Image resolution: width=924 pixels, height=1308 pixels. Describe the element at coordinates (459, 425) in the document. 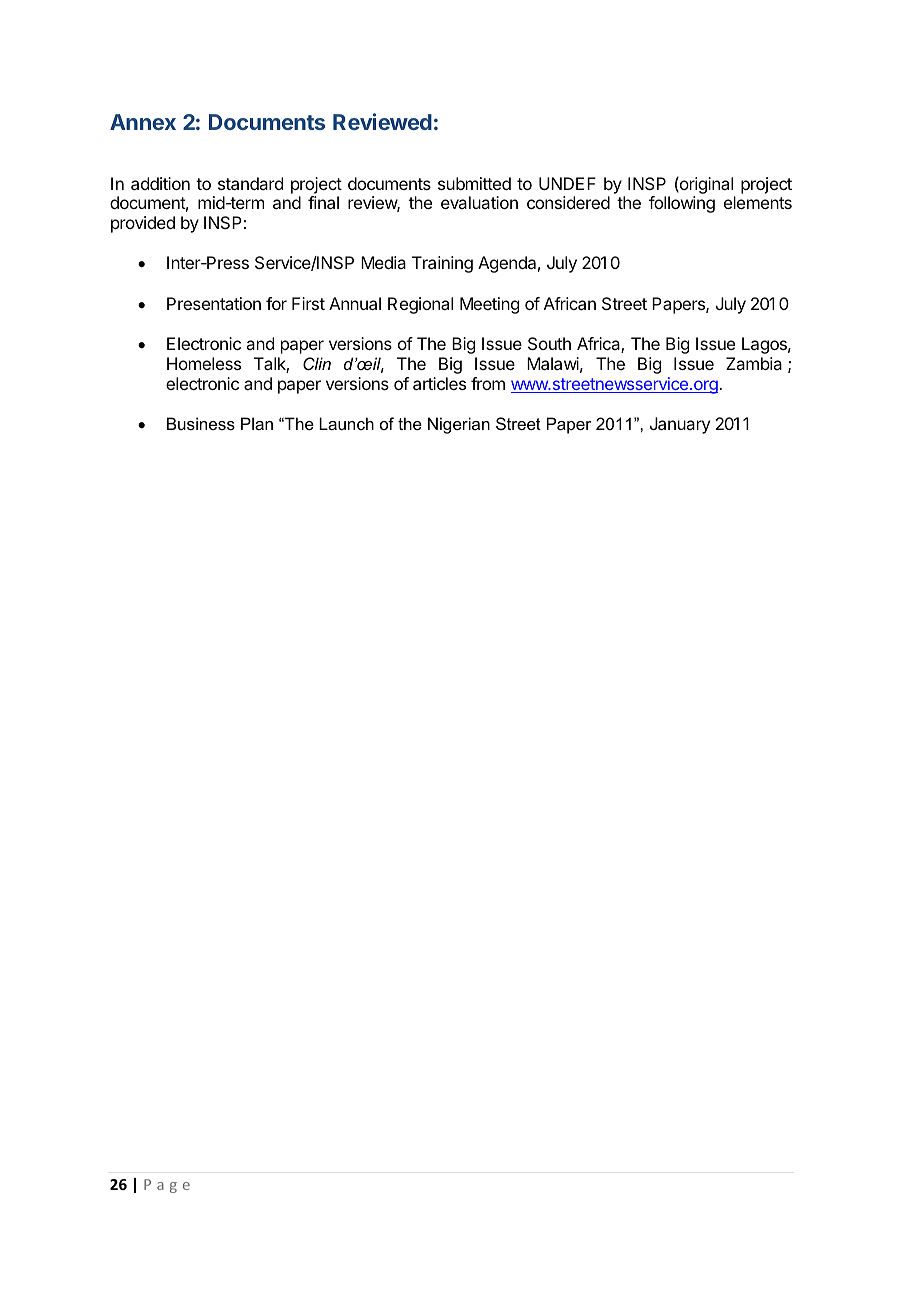

I see `Nigerian` at that location.
